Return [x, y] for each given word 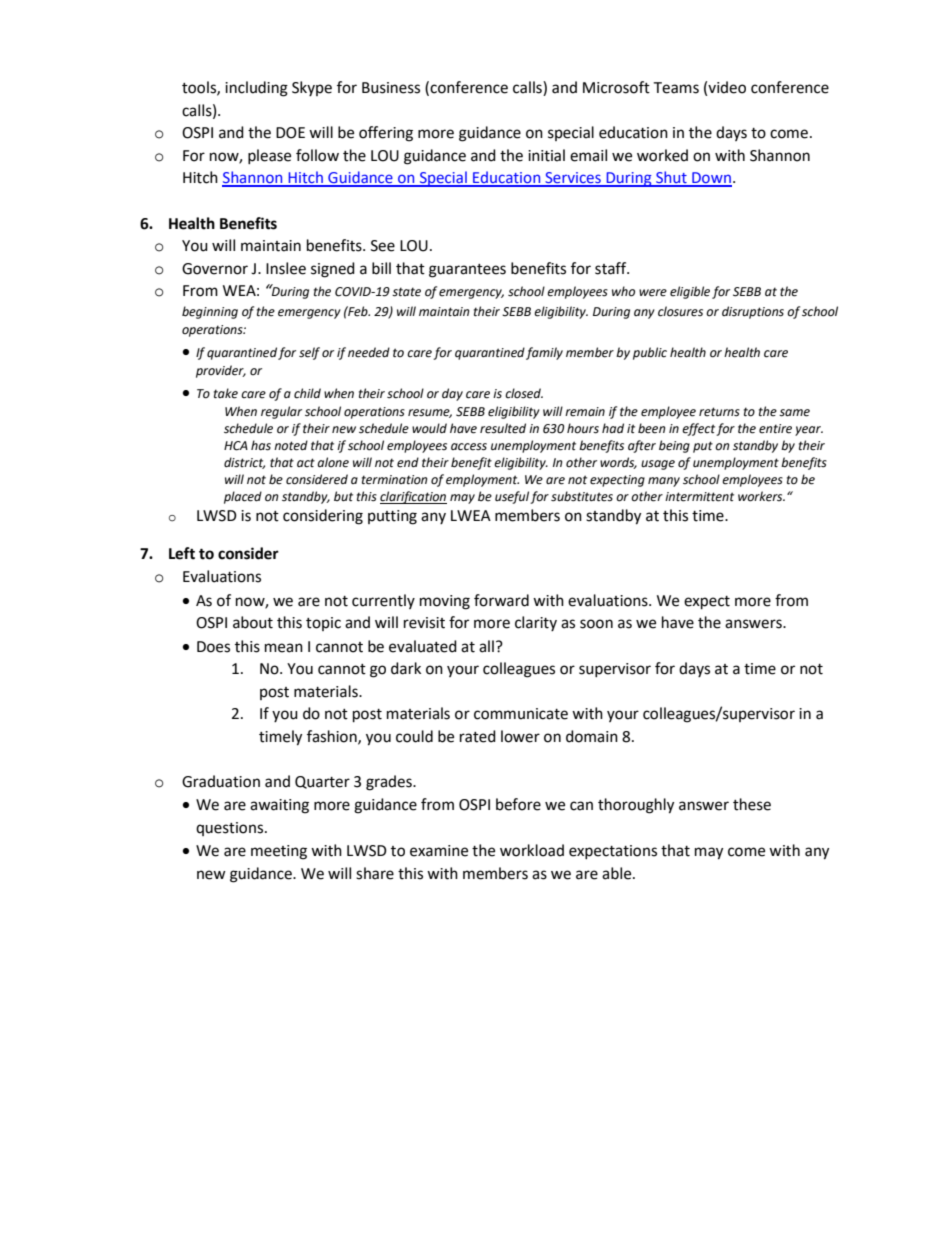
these [752, 804]
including [256, 89]
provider [221, 371]
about [253, 622]
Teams [676, 88]
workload [532, 850]
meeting [279, 852]
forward [501, 600]
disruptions [753, 312]
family [544, 353]
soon [596, 624]
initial [546, 155]
